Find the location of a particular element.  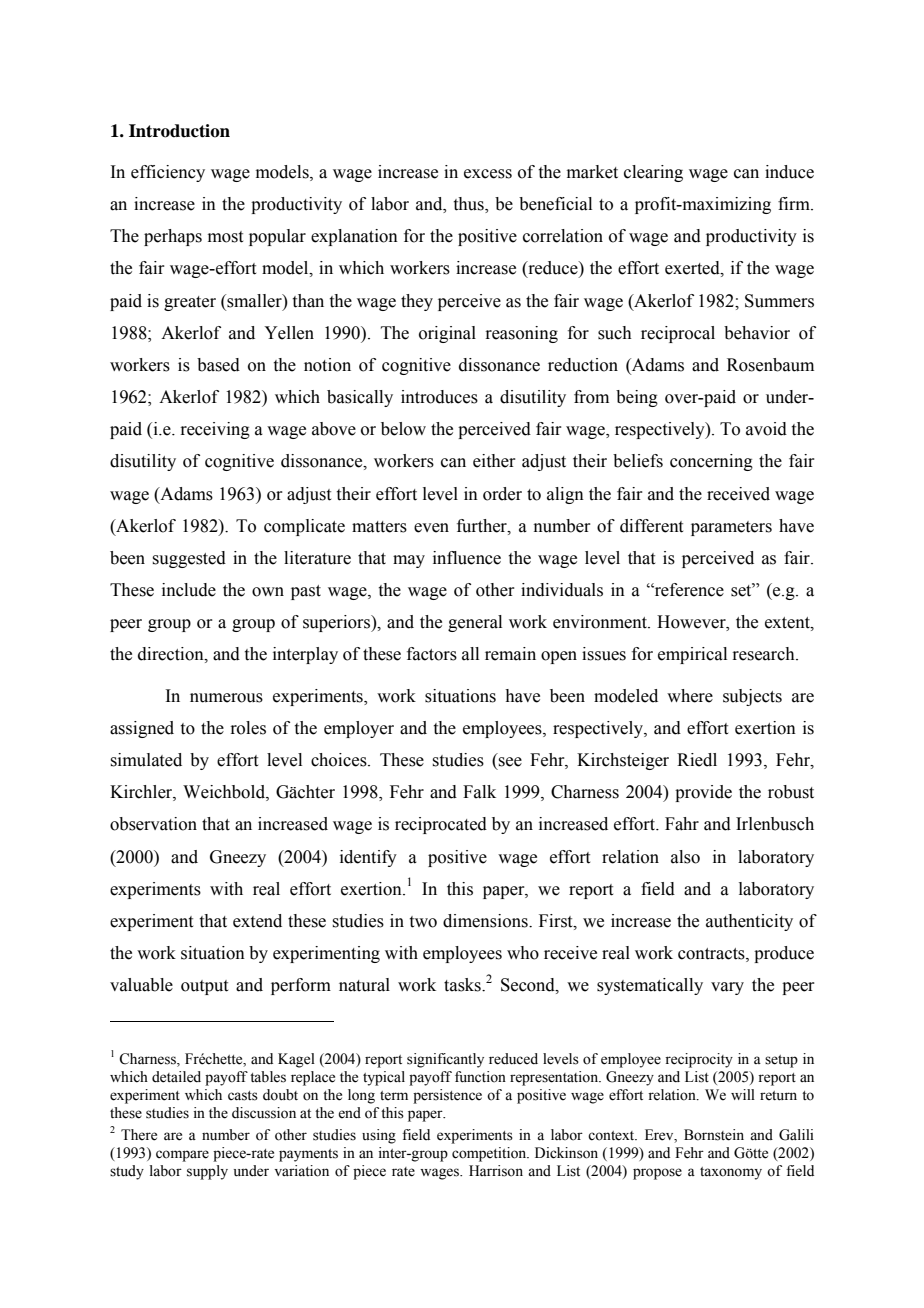

factors is located at coordinates (432, 654).
